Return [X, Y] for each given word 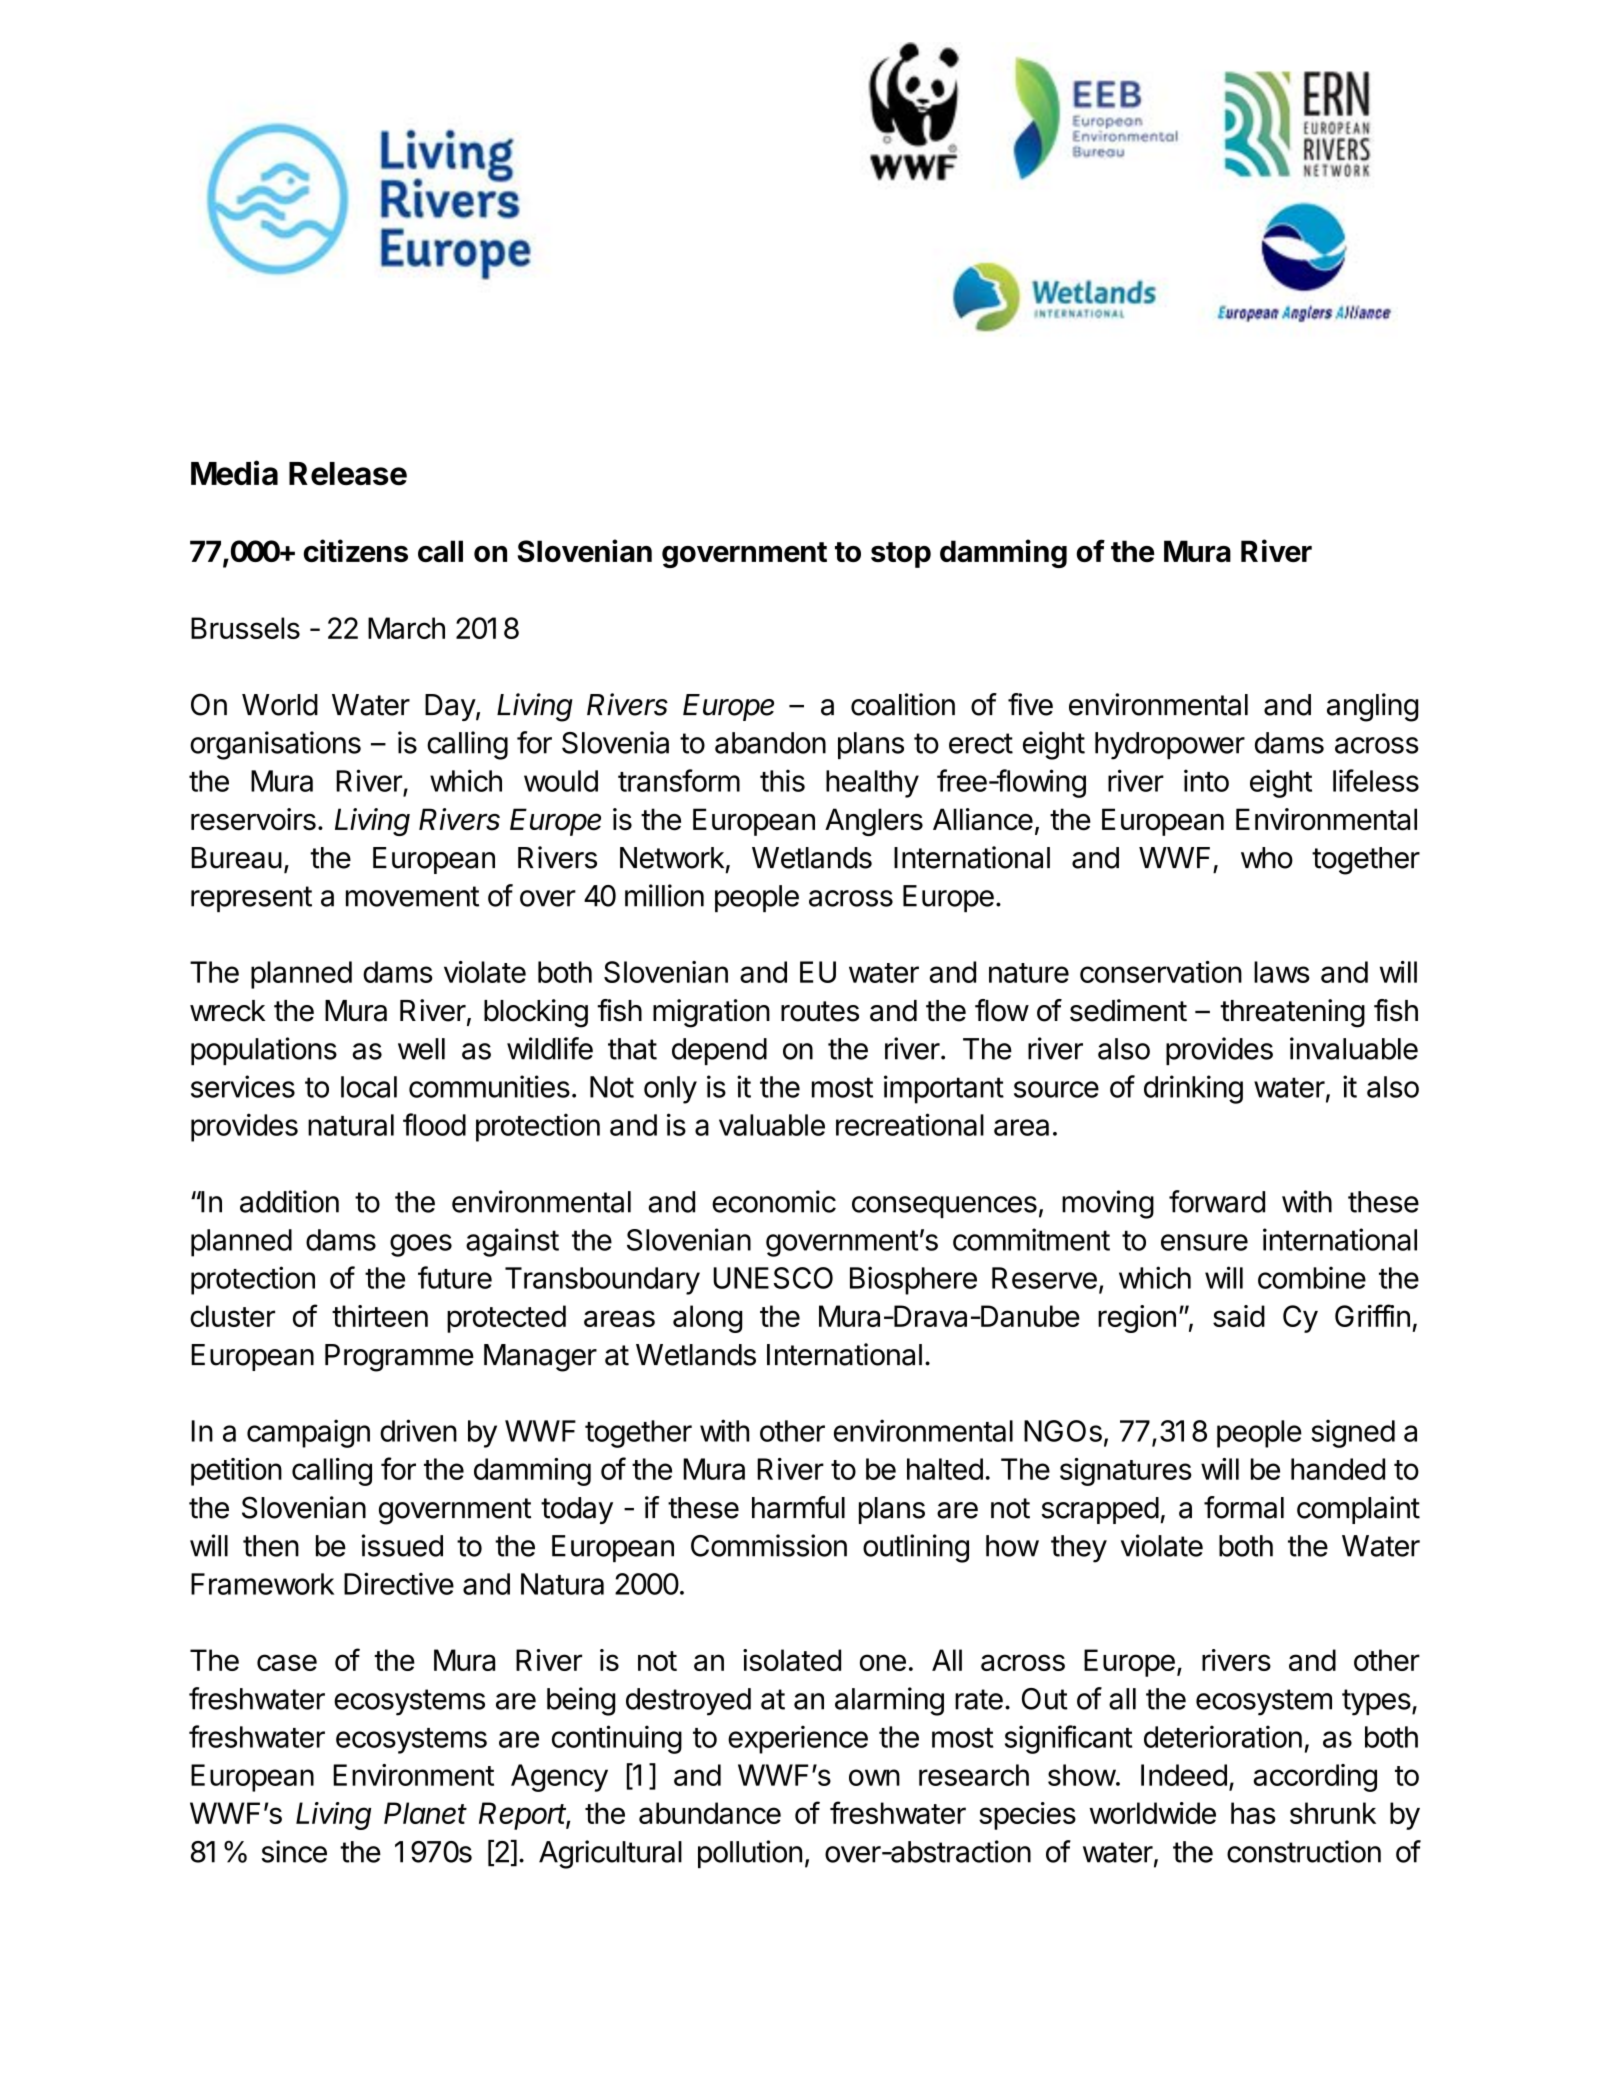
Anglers [874, 822]
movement [412, 896]
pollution [750, 1854]
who [1267, 858]
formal [1244, 1507]
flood [434, 1124]
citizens [356, 550]
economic [774, 1201]
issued [402, 1545]
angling [1372, 707]
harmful [798, 1507]
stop [901, 555]
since [294, 1851]
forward [1217, 1201]
